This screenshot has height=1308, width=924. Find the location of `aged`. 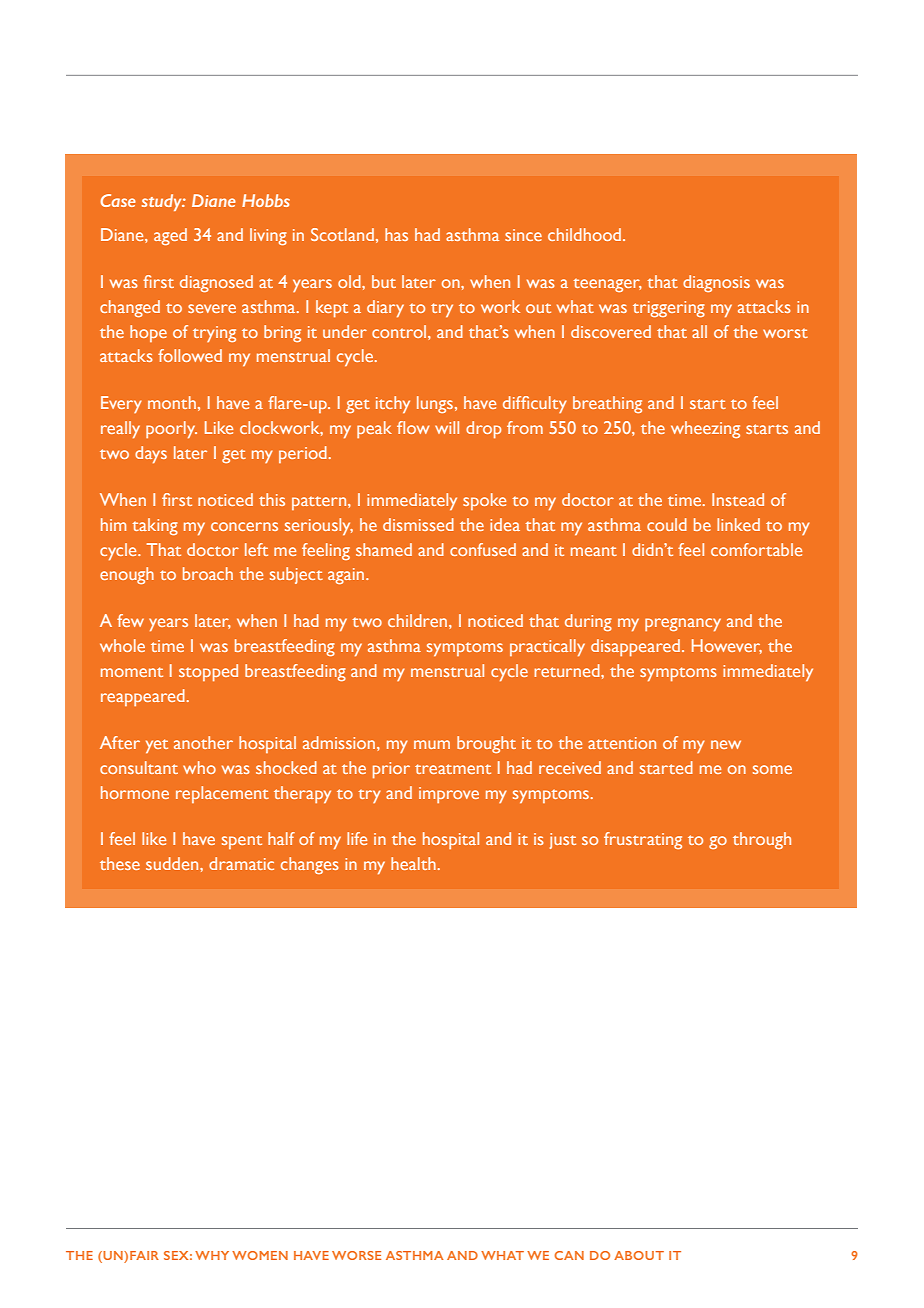

aged is located at coordinates (170, 236).
